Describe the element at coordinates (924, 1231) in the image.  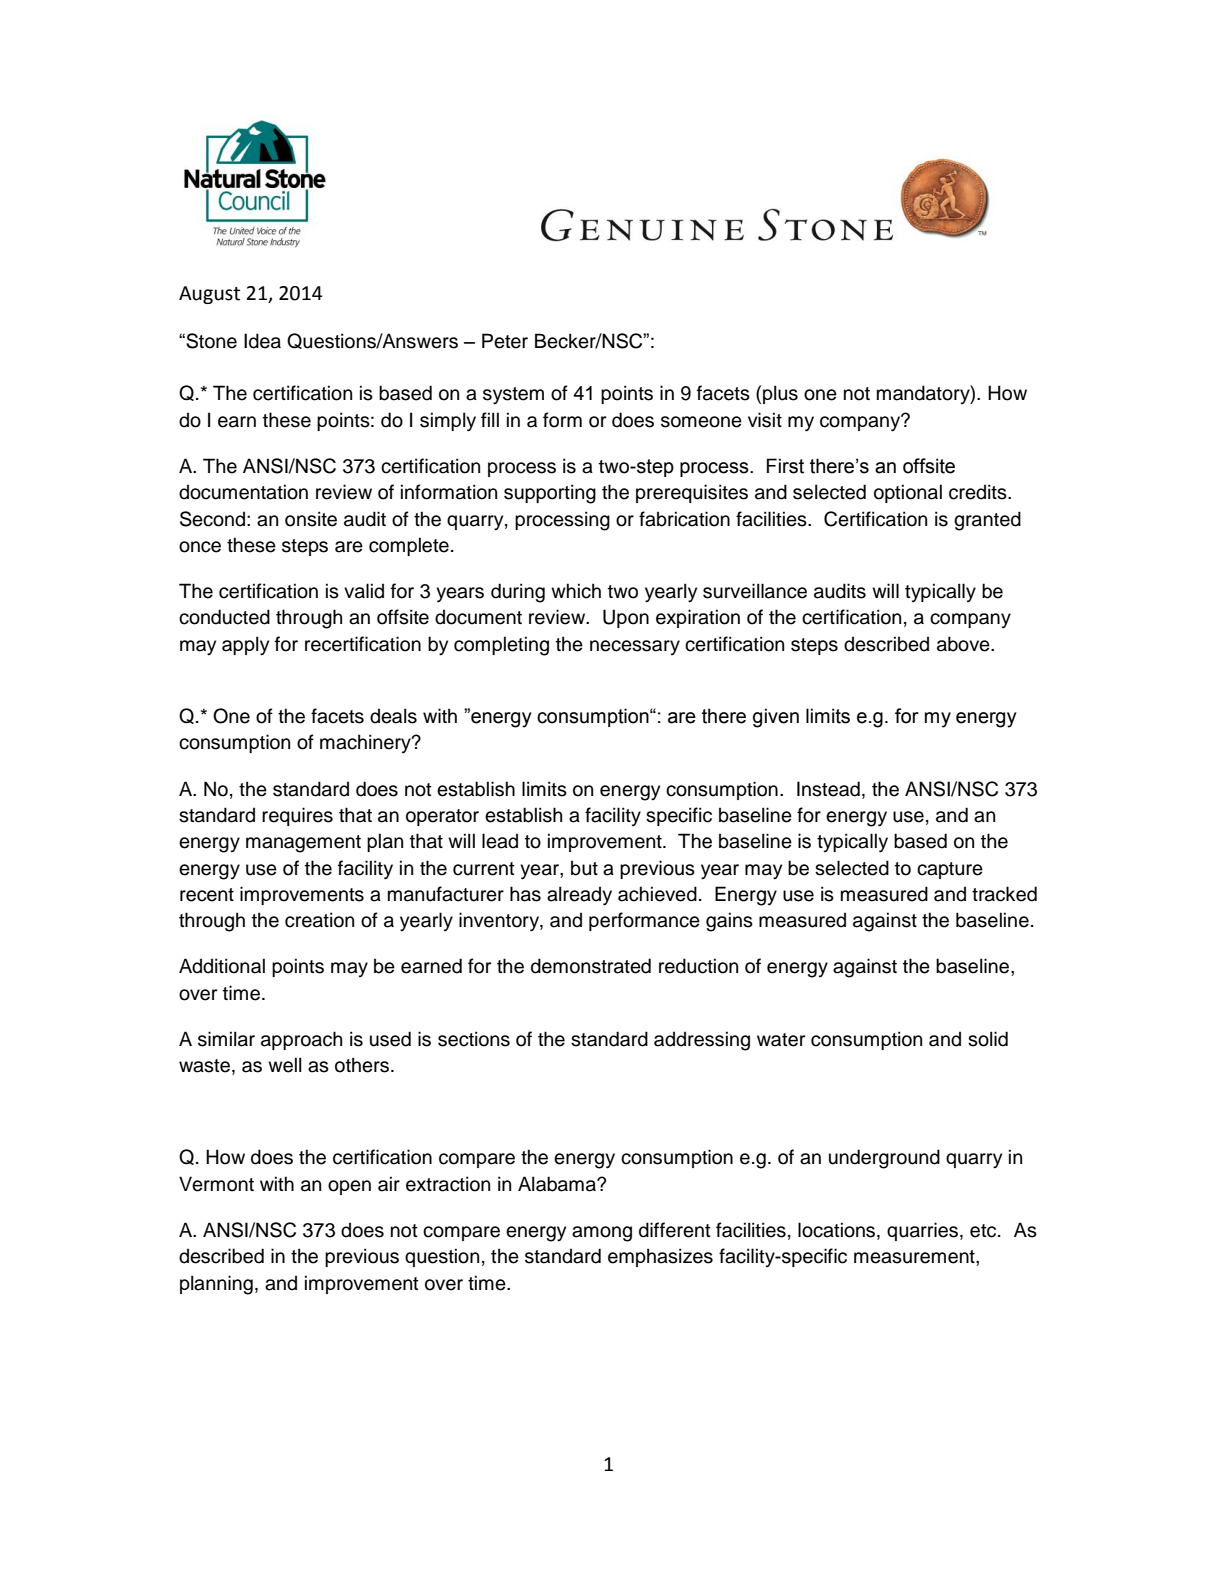
I see `quarries` at that location.
